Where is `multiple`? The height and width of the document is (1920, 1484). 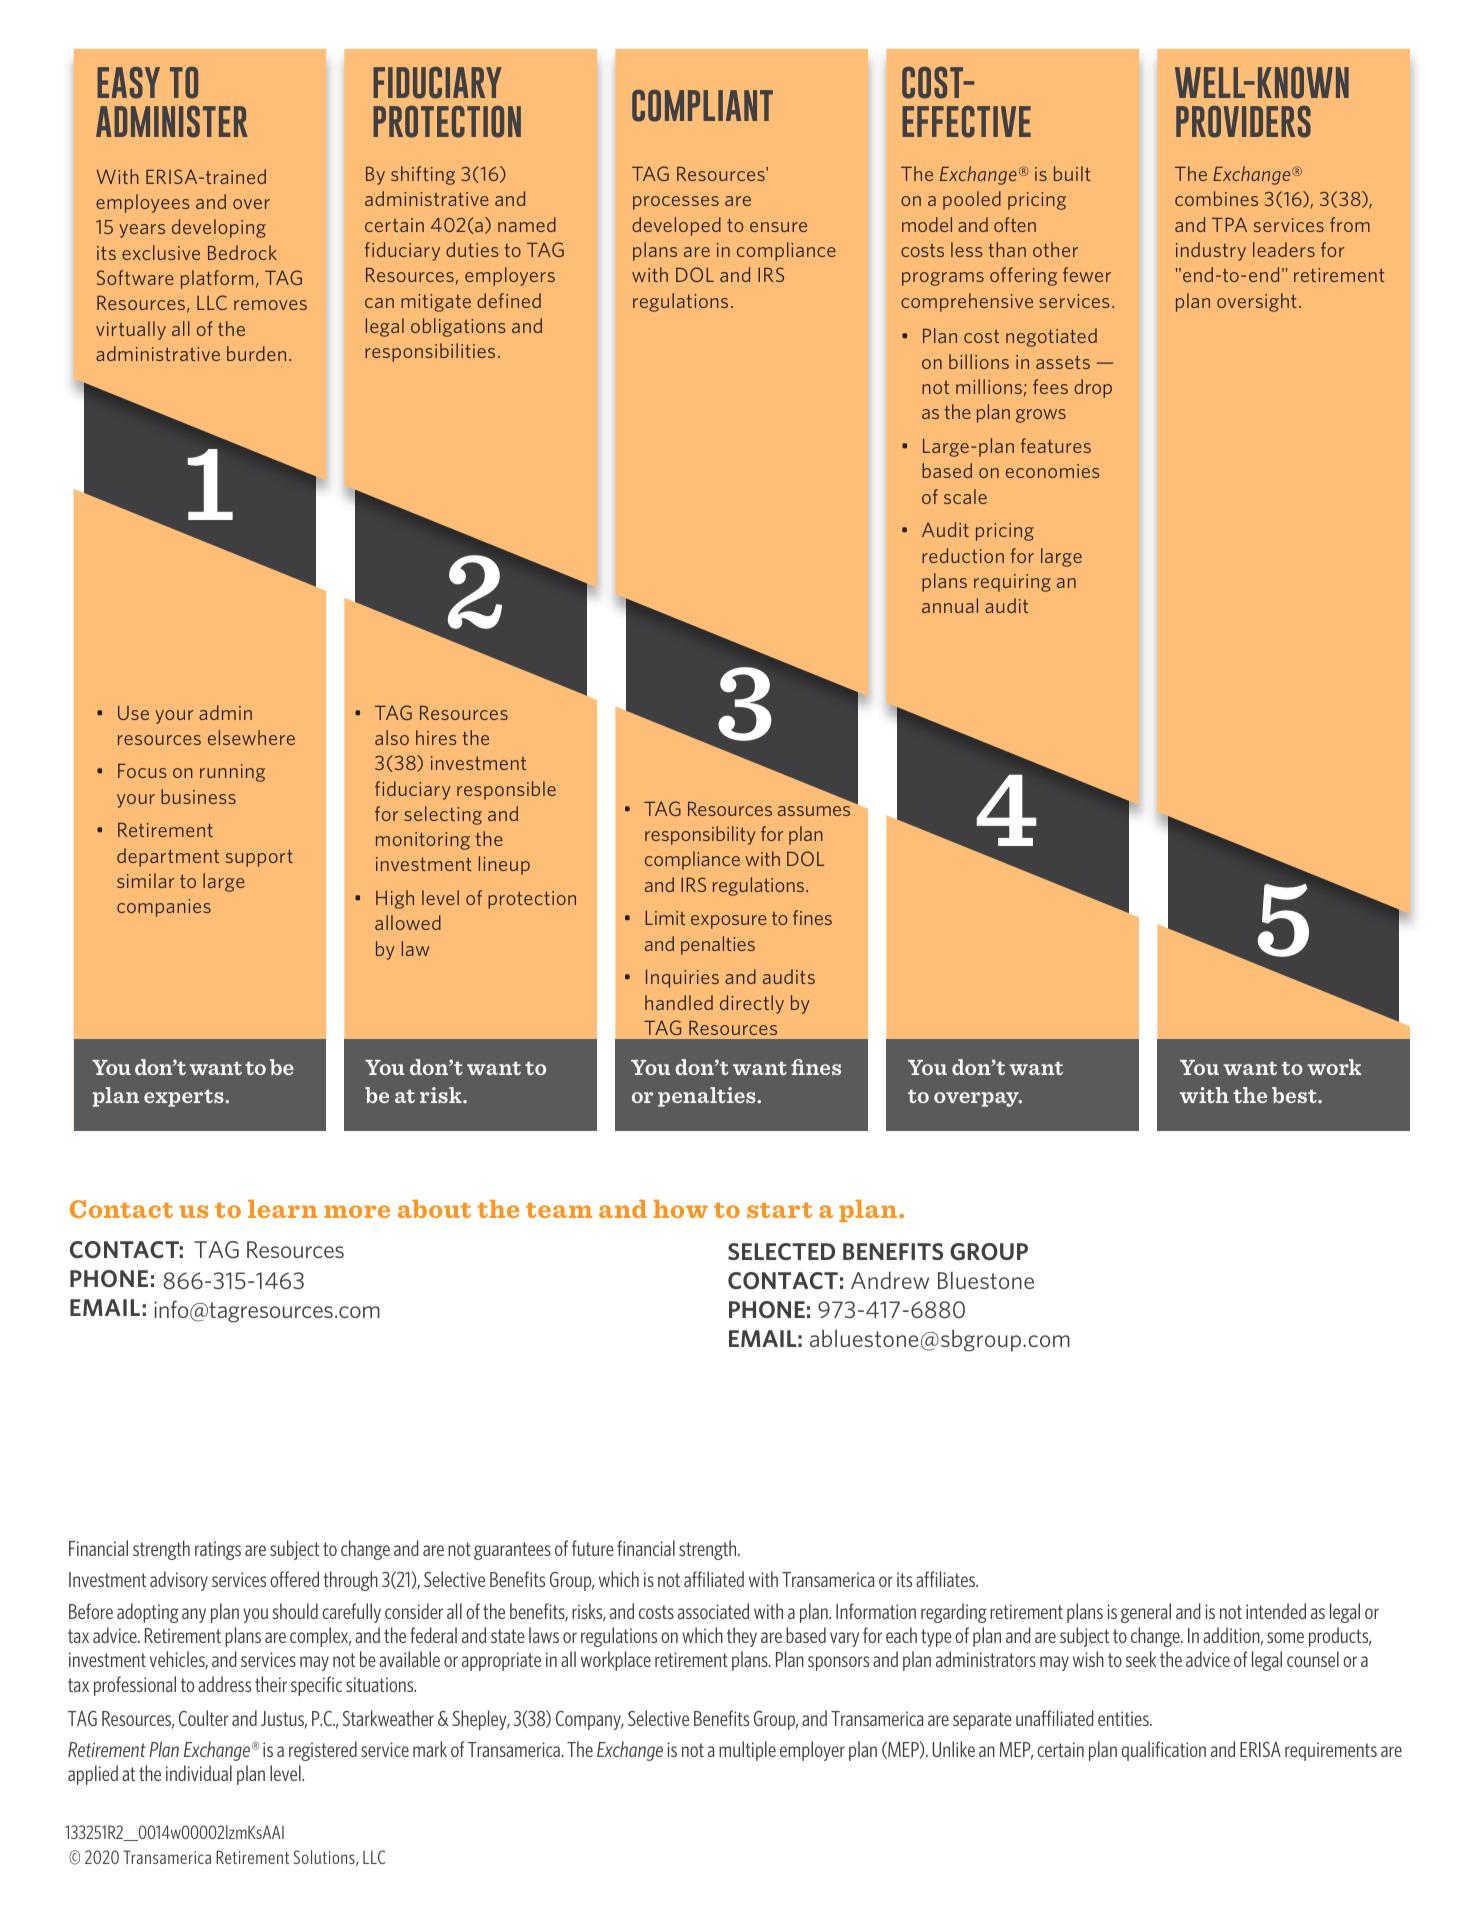 multiple is located at coordinates (747, 1751).
